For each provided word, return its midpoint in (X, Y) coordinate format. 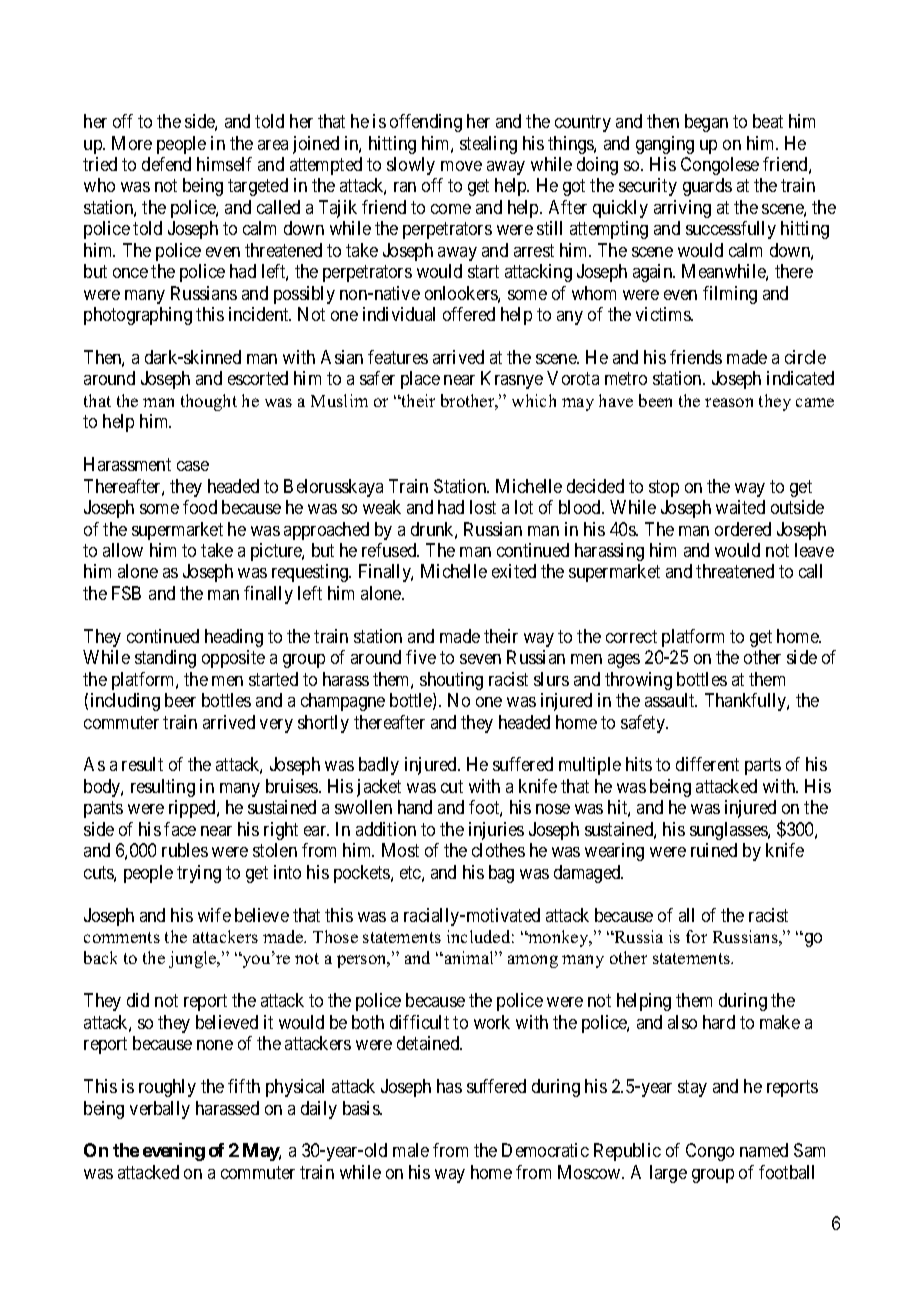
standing (165, 659)
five (421, 657)
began (706, 123)
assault (671, 700)
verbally (160, 1110)
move (461, 166)
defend (166, 164)
